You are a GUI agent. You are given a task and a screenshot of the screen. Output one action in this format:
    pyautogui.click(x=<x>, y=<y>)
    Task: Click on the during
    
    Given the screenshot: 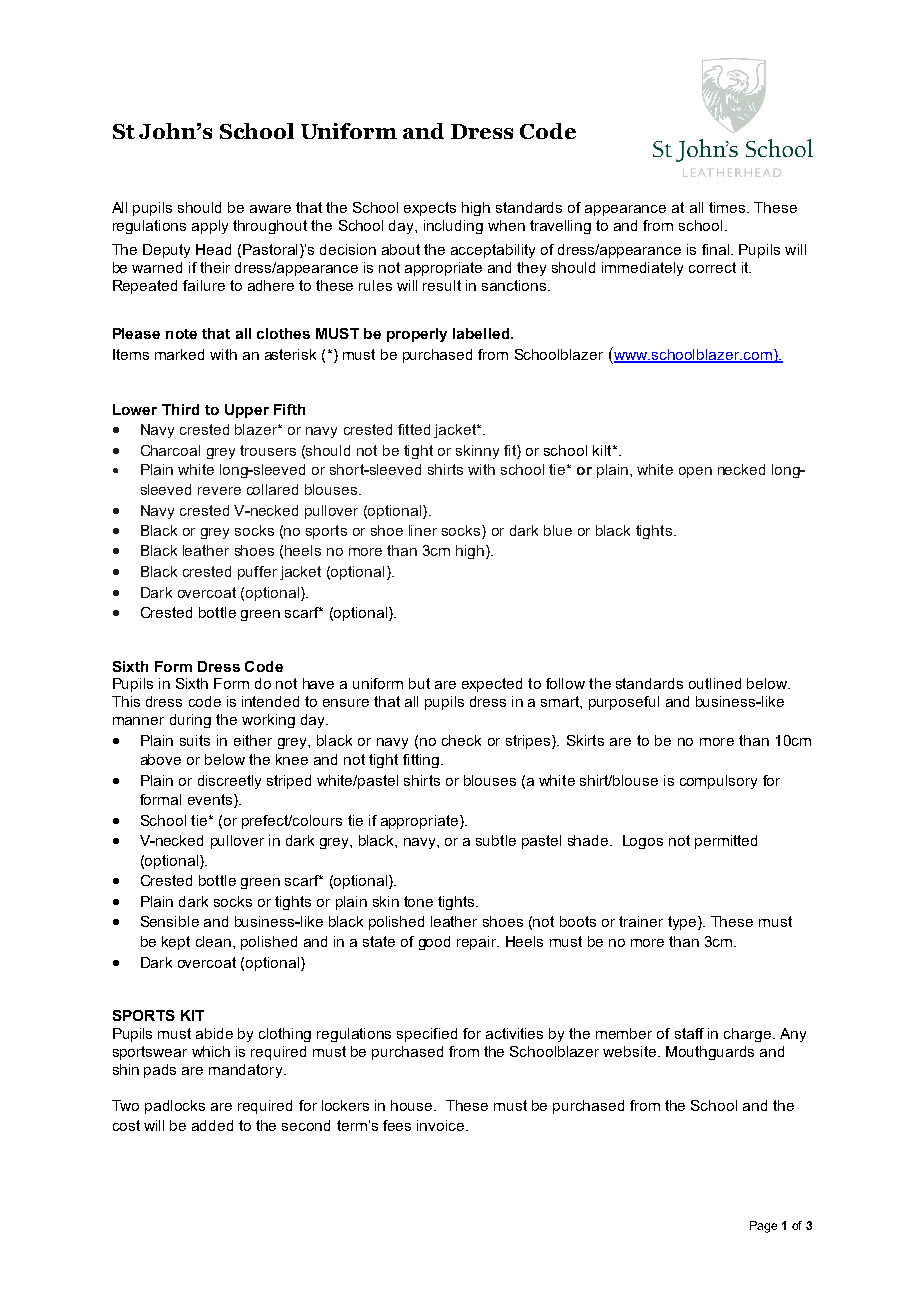 What is the action you would take?
    pyautogui.click(x=190, y=721)
